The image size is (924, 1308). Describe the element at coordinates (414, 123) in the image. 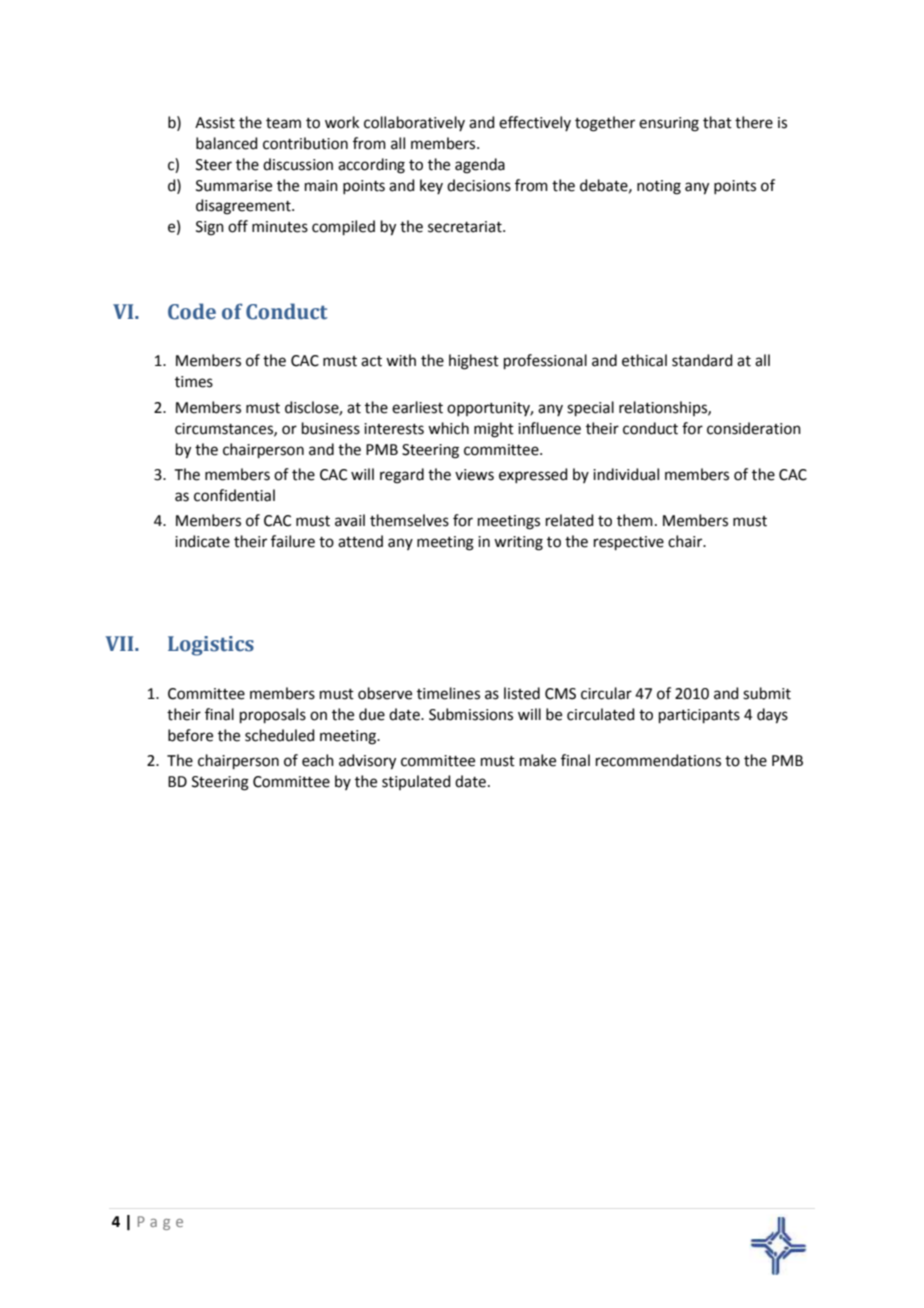

I see `collaboratively` at that location.
